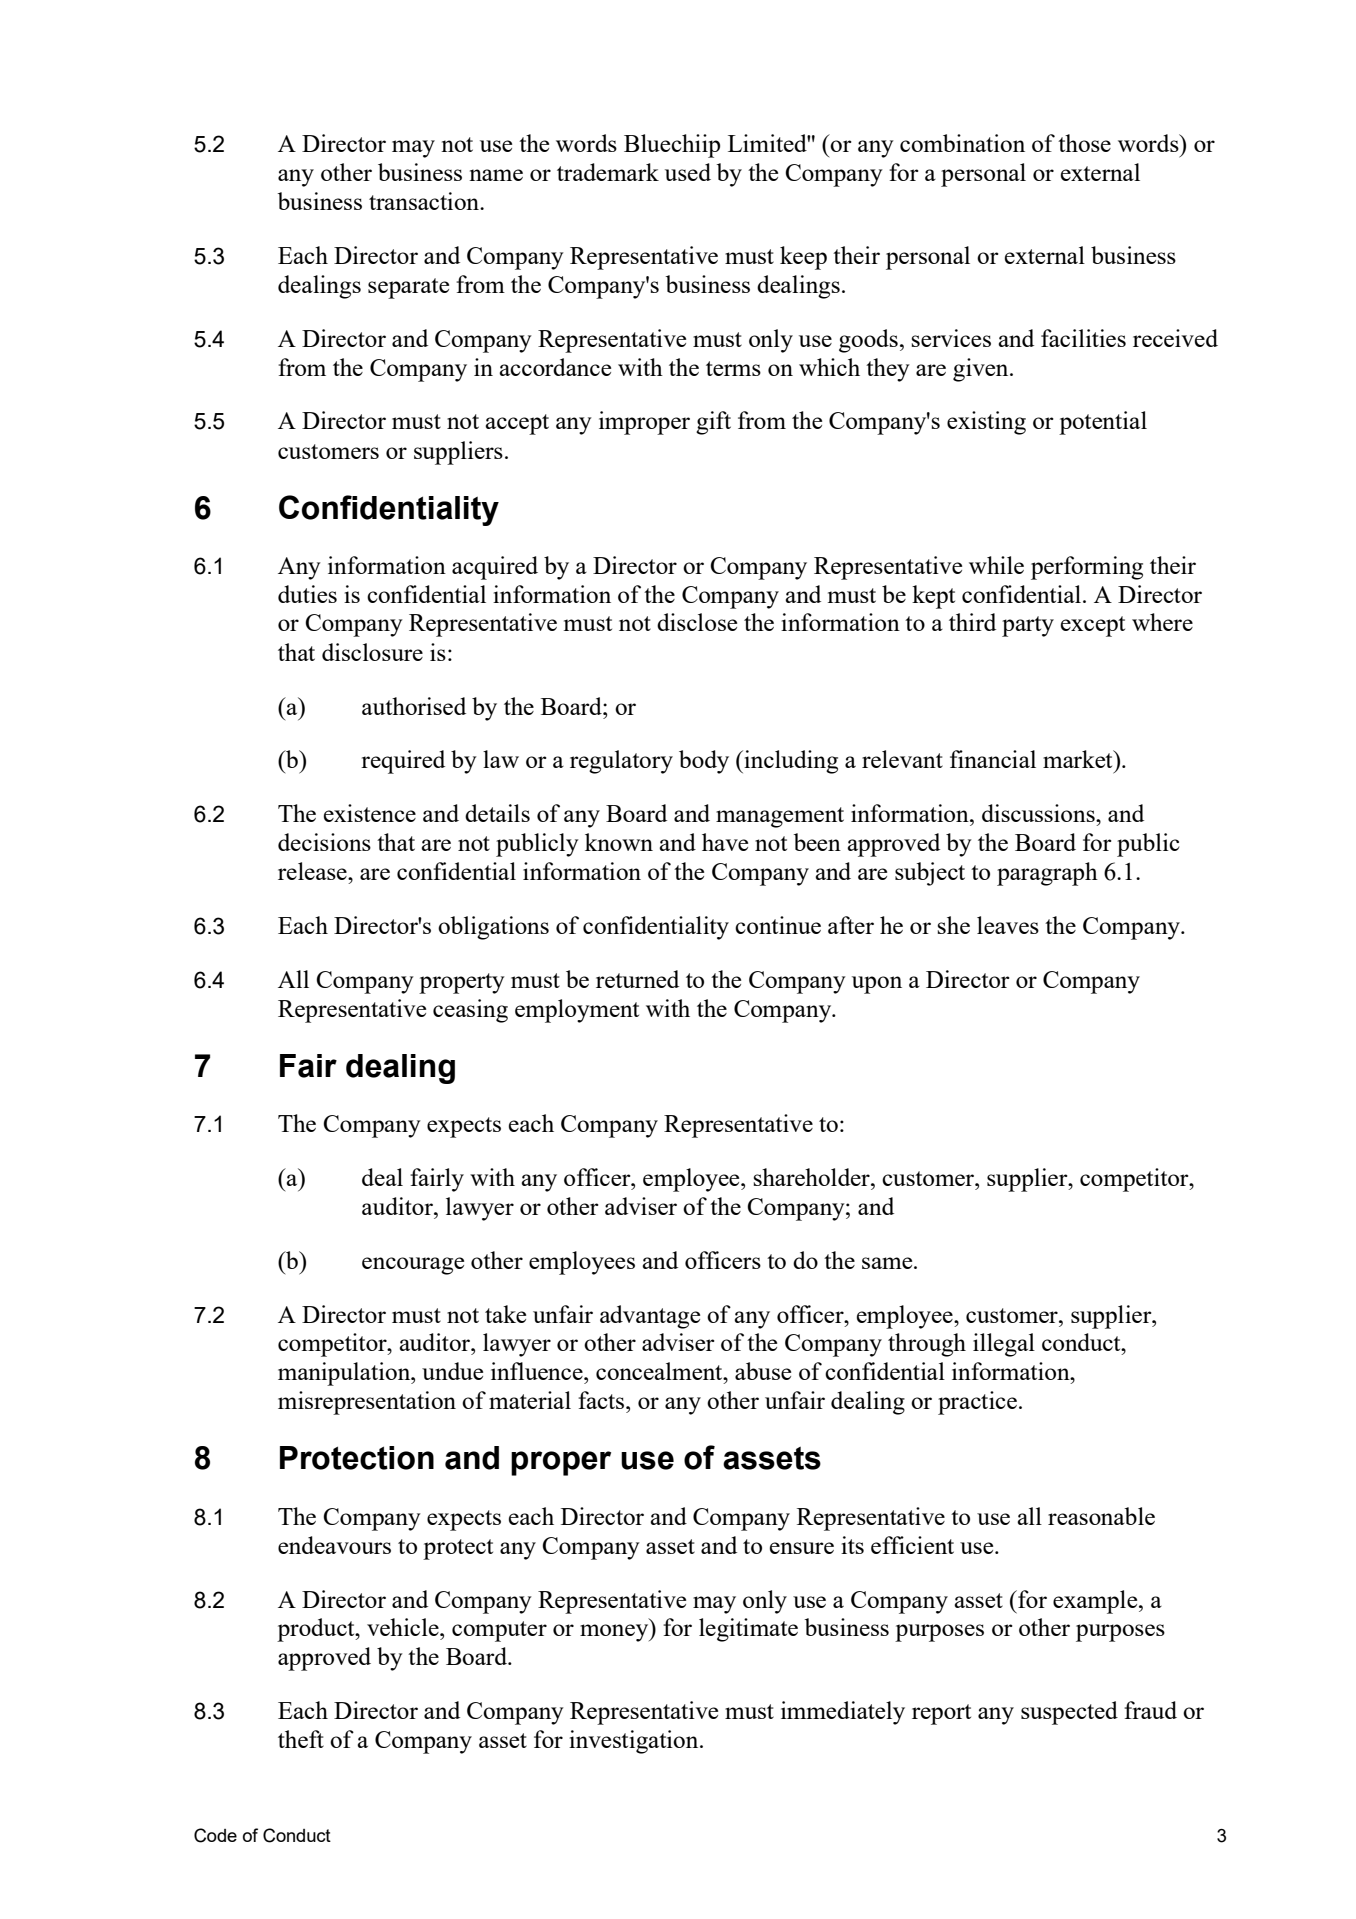  I want to click on theft, so click(301, 1739).
